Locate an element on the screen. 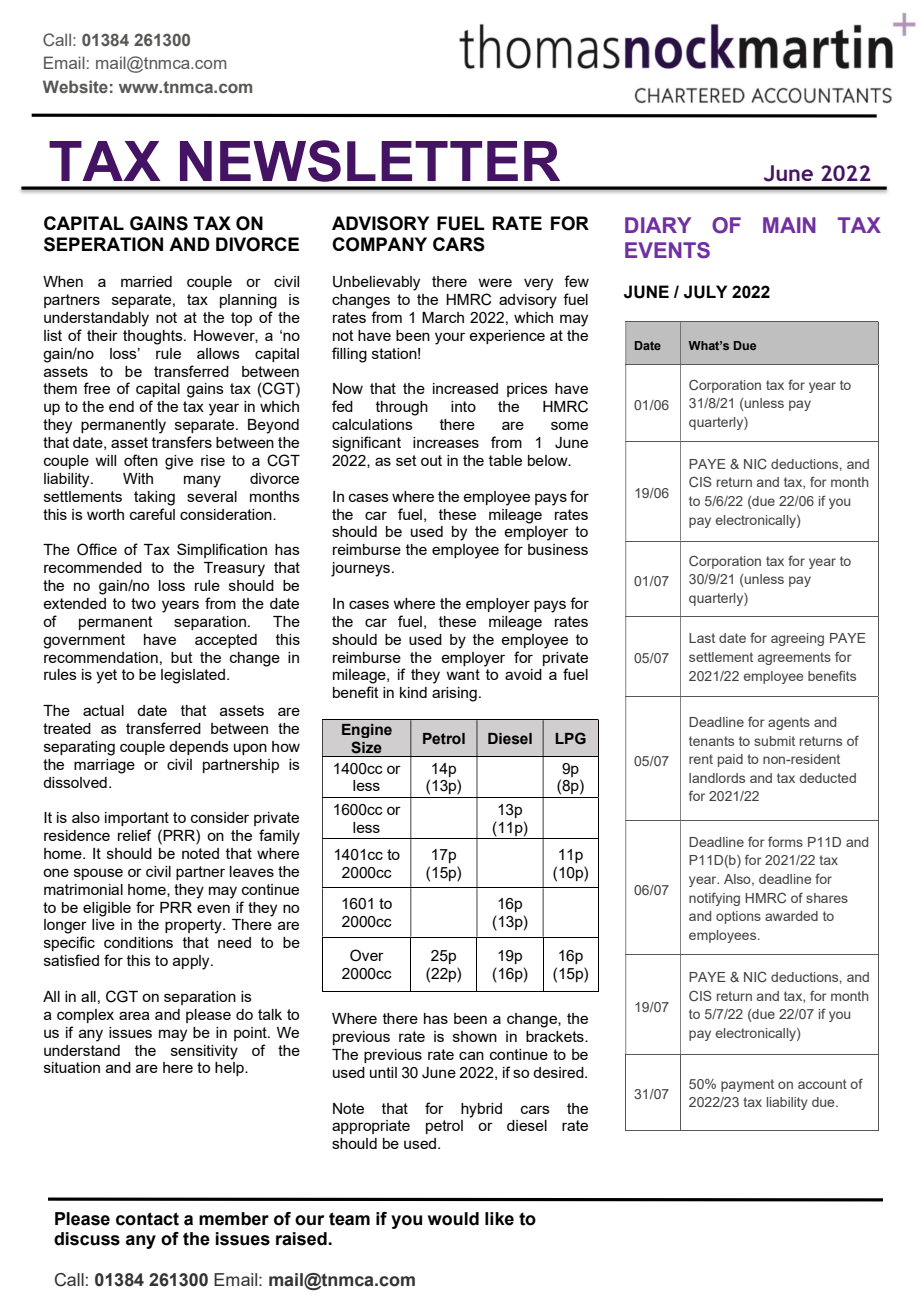 The width and height of the screenshot is (924, 1308). NEWSLETTER is located at coordinates (370, 161).
